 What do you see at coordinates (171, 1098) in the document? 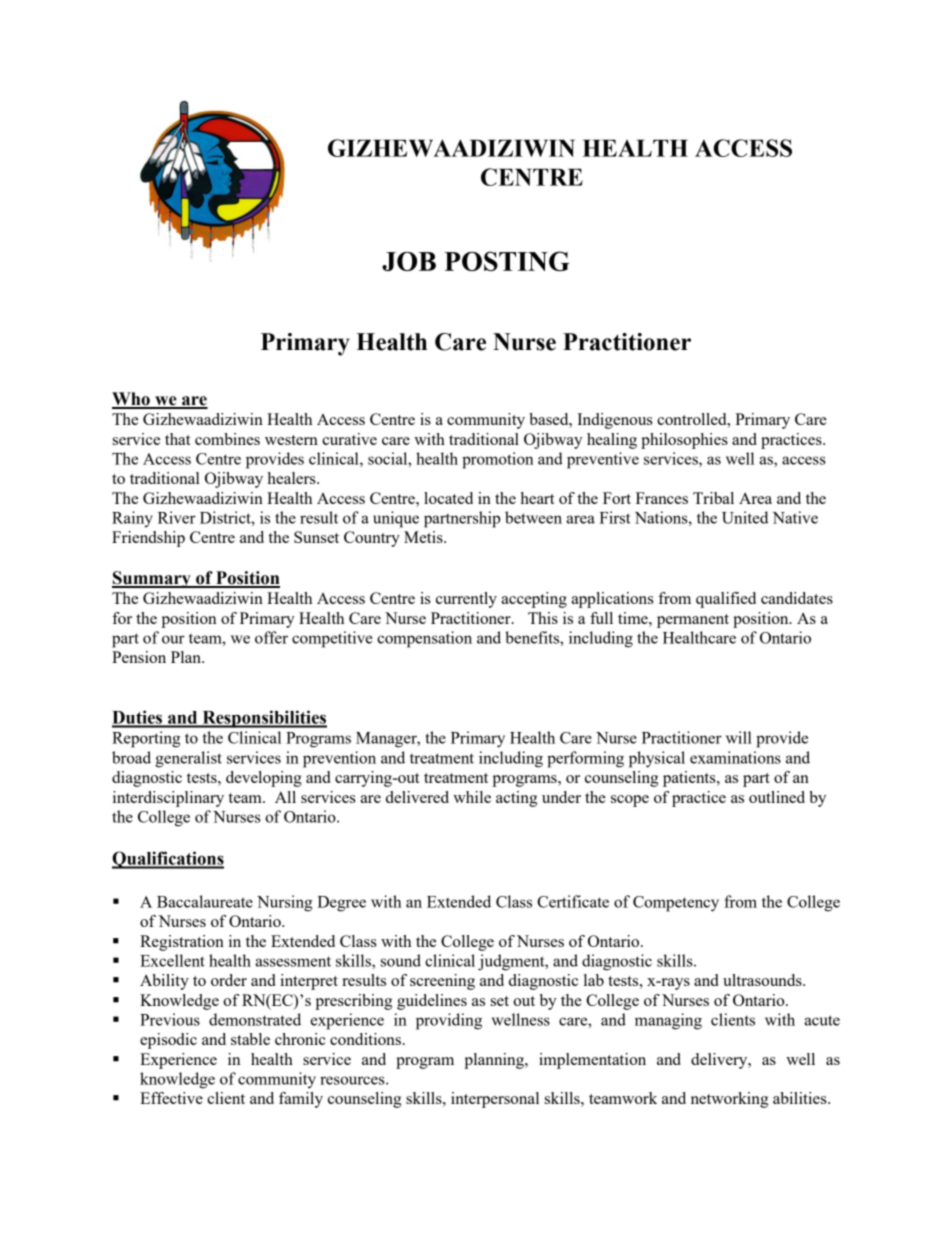
I see `Effective` at bounding box center [171, 1098].
